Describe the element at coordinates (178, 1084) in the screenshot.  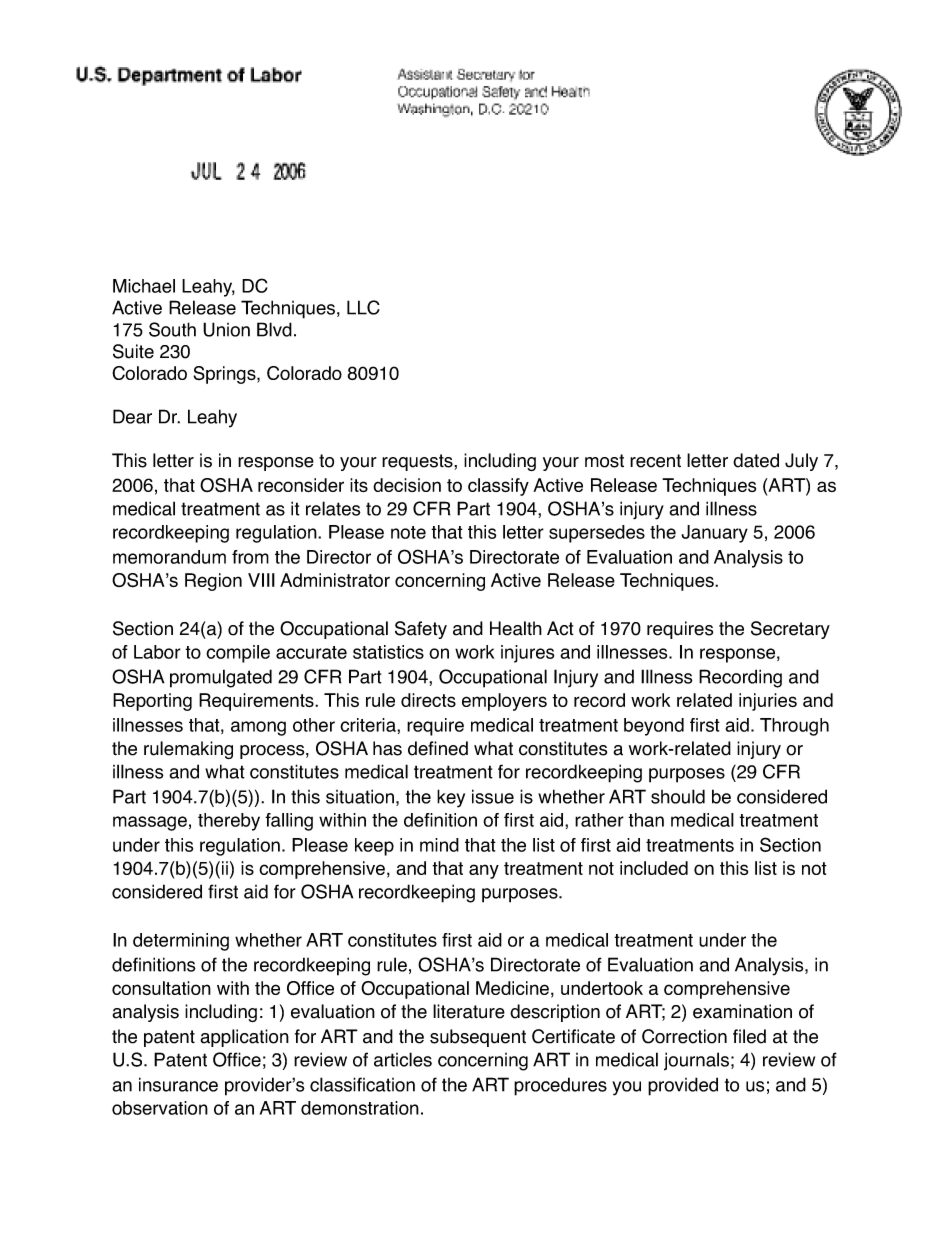
I see `insurance` at that location.
